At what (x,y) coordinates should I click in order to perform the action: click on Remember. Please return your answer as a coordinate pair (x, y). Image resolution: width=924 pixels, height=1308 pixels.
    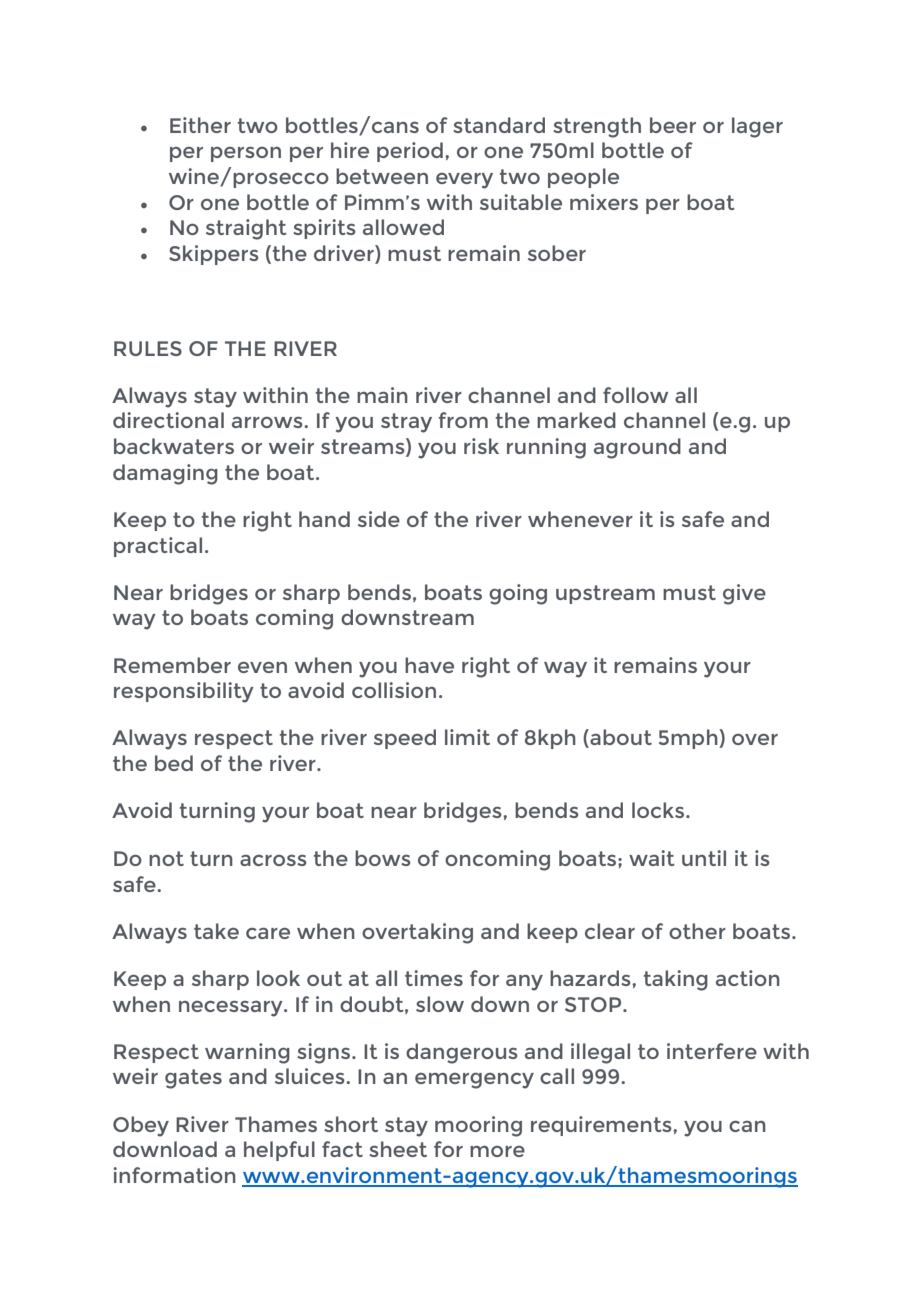
    Looking at the image, I should click on (172, 665).
